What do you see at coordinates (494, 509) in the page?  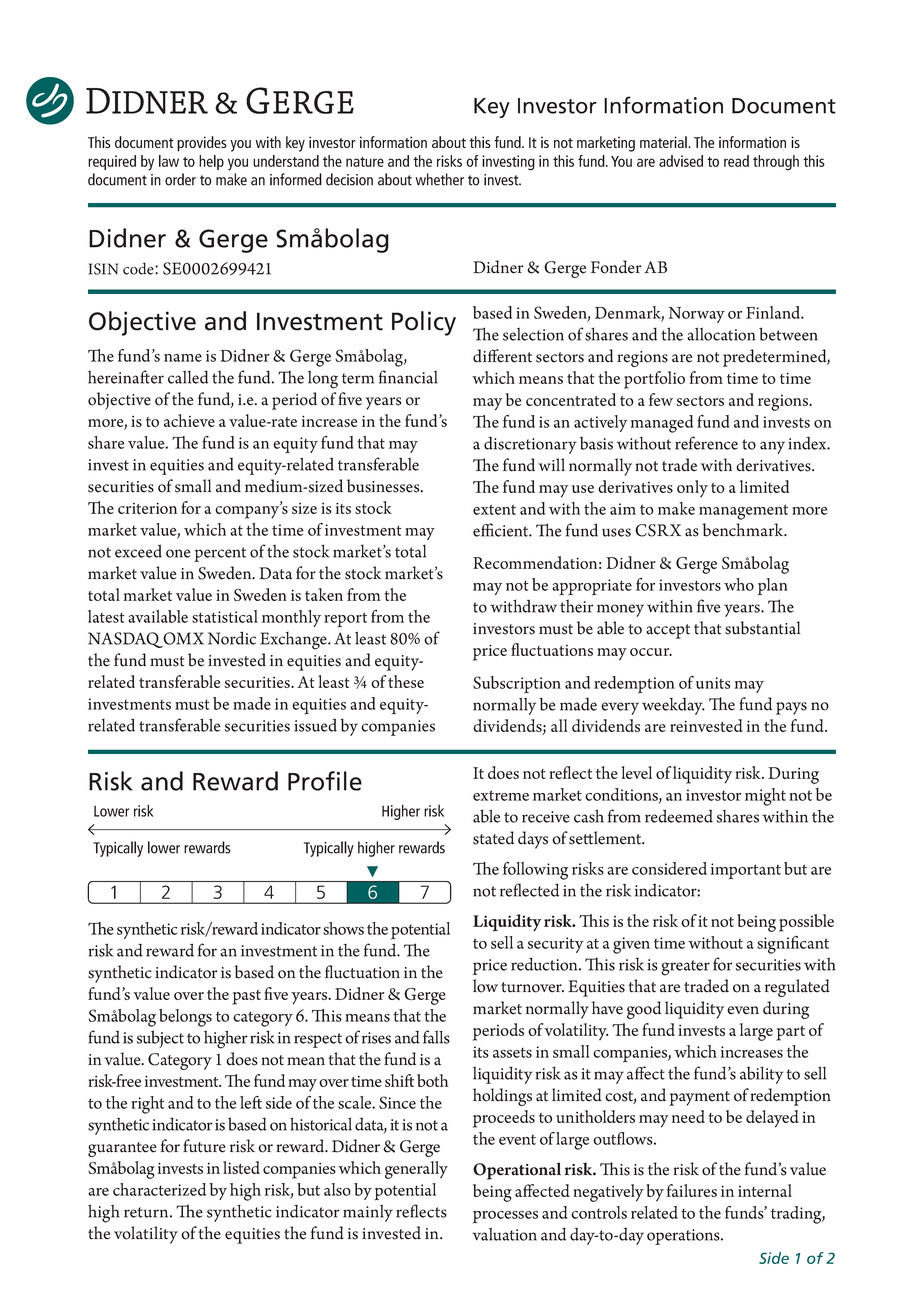 I see `extent` at bounding box center [494, 509].
